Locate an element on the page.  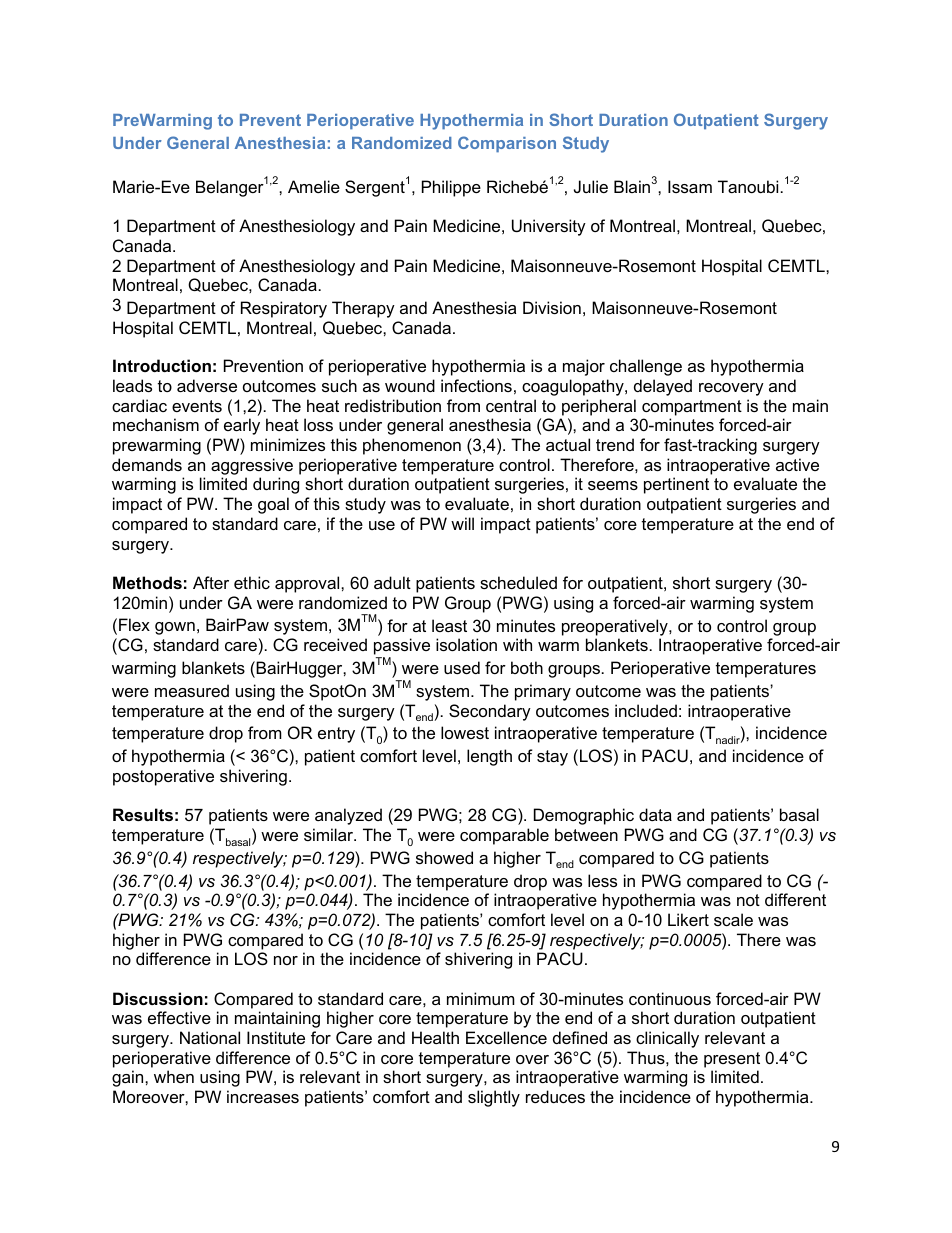
slightly is located at coordinates (494, 1098).
